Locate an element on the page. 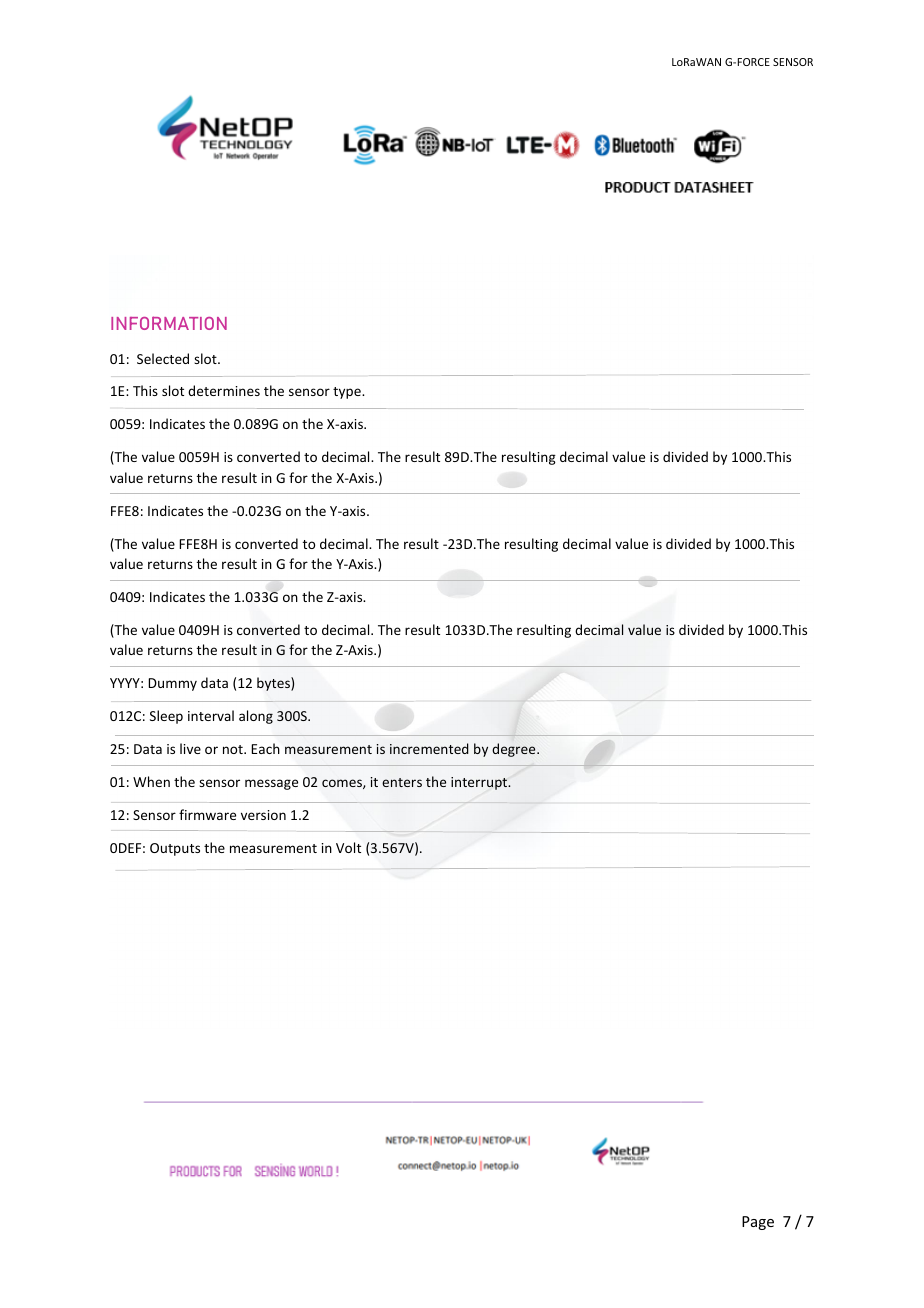 This image has width=924, height=1308. Volt is located at coordinates (348, 847).
